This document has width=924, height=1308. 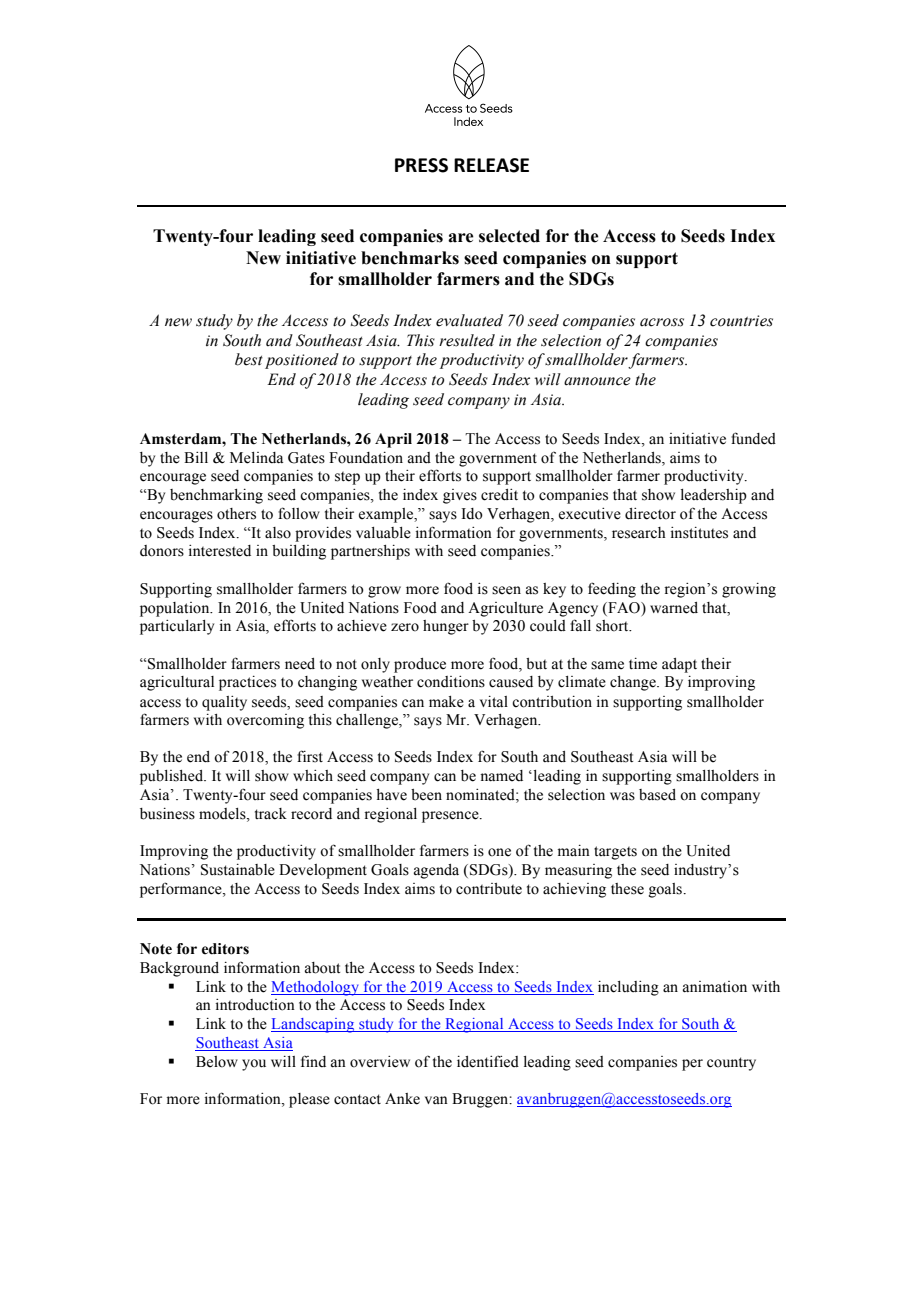 What do you see at coordinates (446, 627) in the document?
I see `hunger` at bounding box center [446, 627].
